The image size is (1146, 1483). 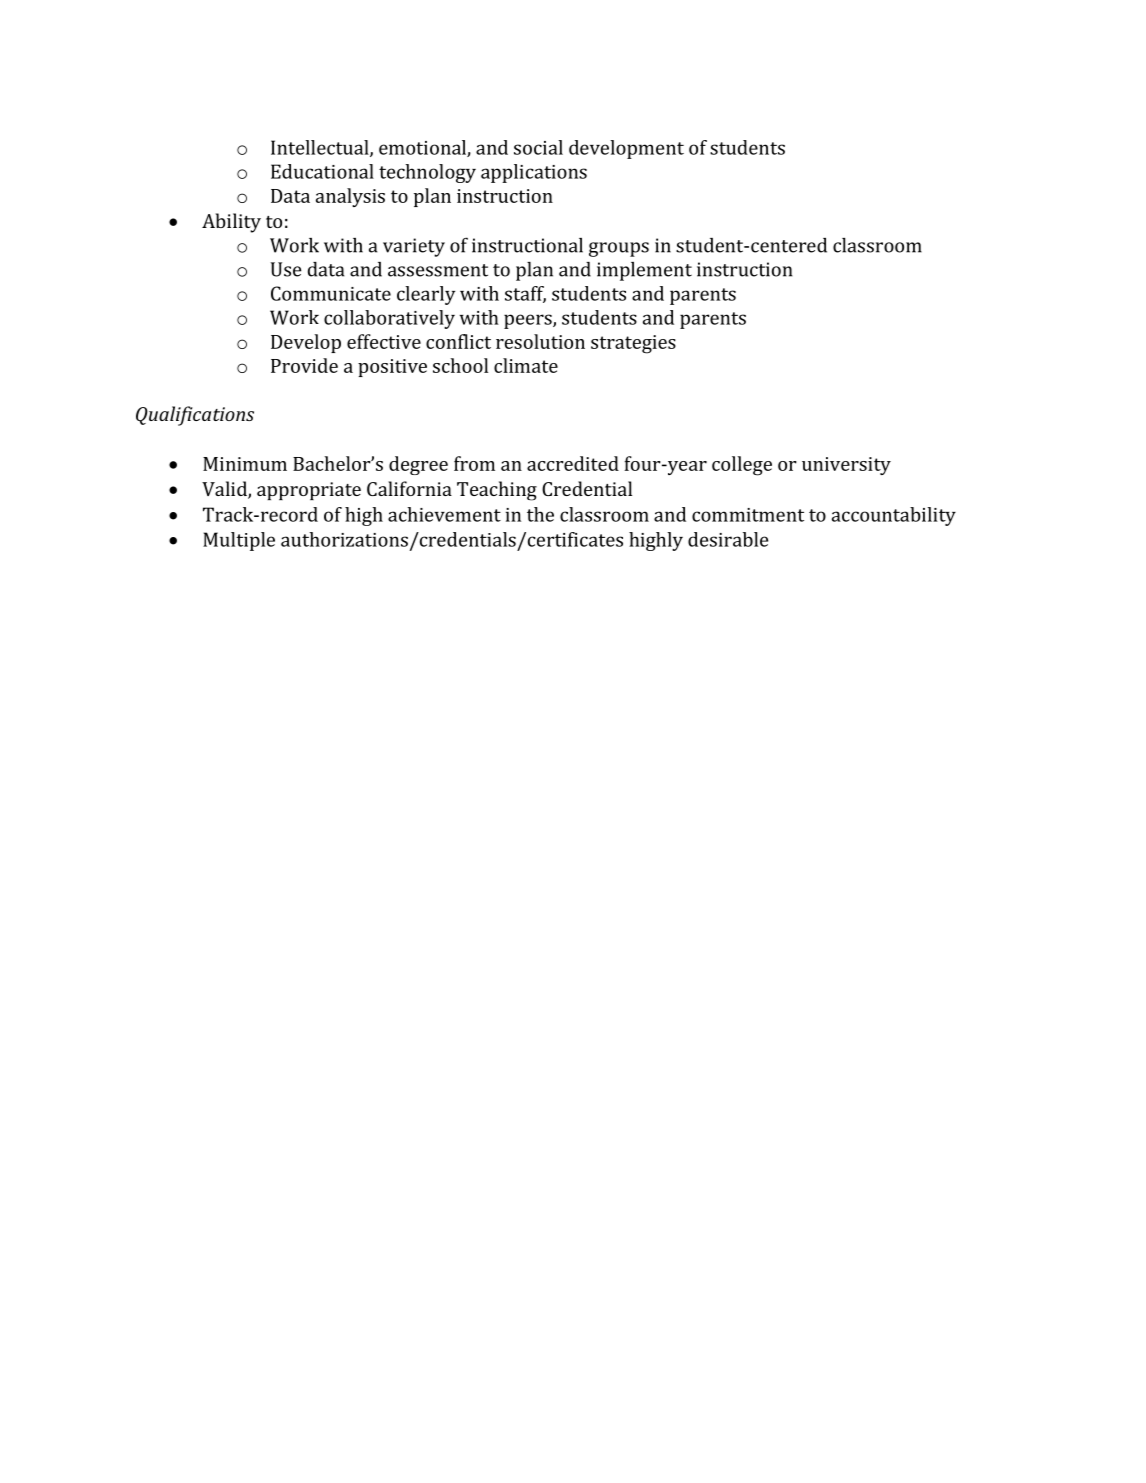 I want to click on Multiple, so click(x=239, y=541).
